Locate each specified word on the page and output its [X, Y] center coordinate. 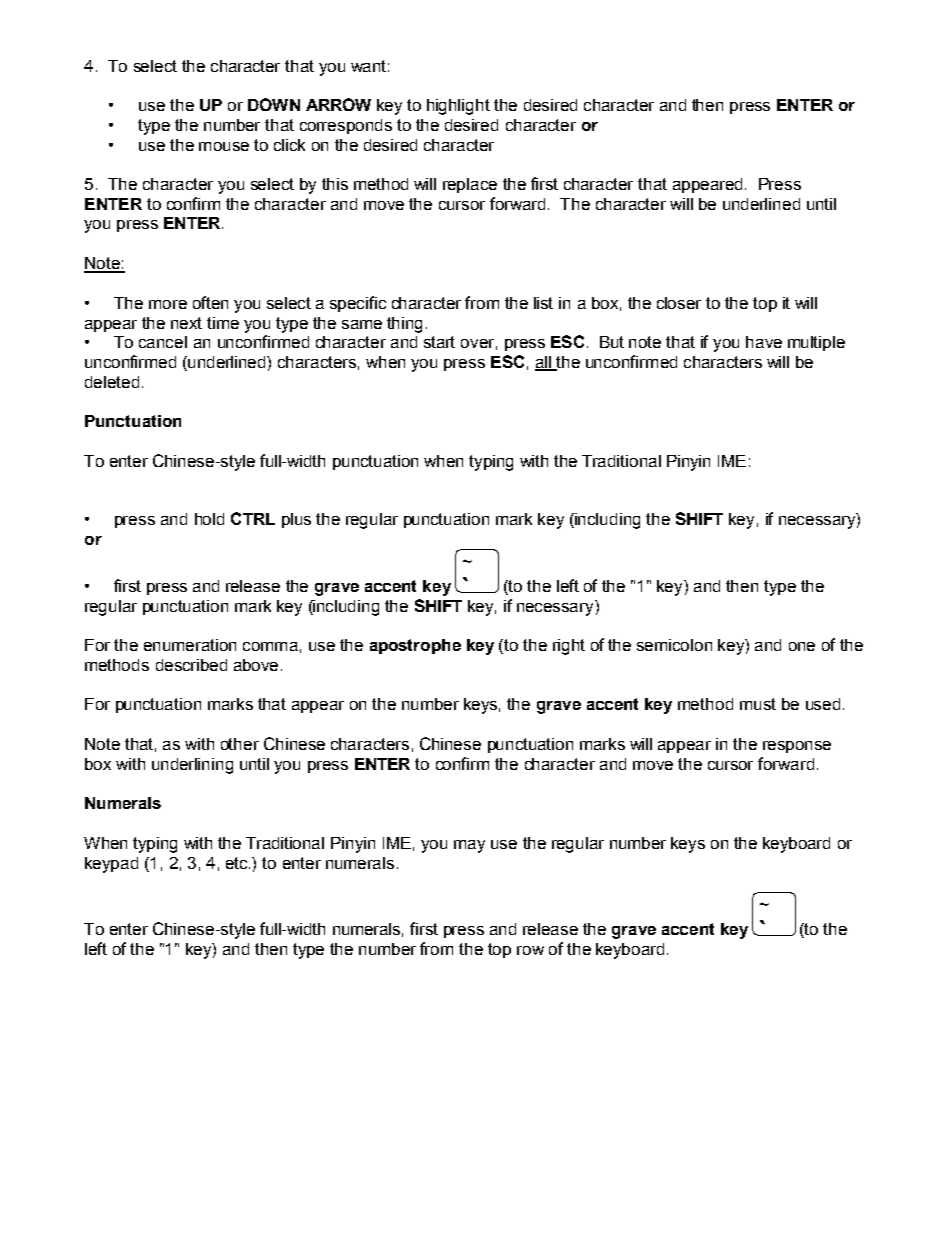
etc [238, 863]
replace [470, 185]
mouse [224, 146]
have [764, 342]
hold [209, 519]
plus [296, 520]
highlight [458, 107]
